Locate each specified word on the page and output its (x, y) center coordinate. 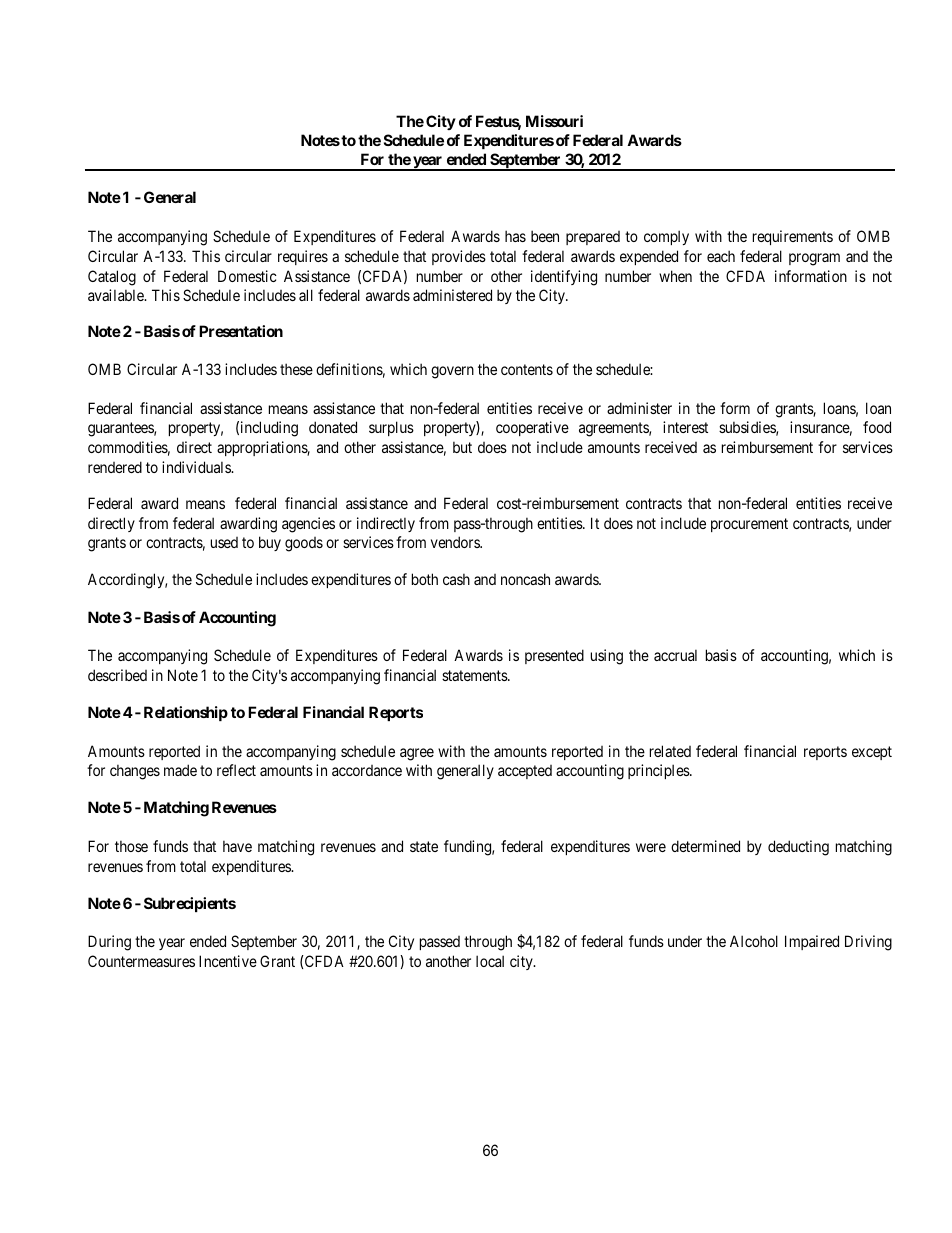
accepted (525, 772)
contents (527, 369)
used (224, 542)
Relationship (186, 713)
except (872, 753)
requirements (793, 237)
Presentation (241, 331)
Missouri (554, 121)
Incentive (228, 961)
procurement (749, 525)
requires (303, 257)
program (814, 259)
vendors (456, 542)
